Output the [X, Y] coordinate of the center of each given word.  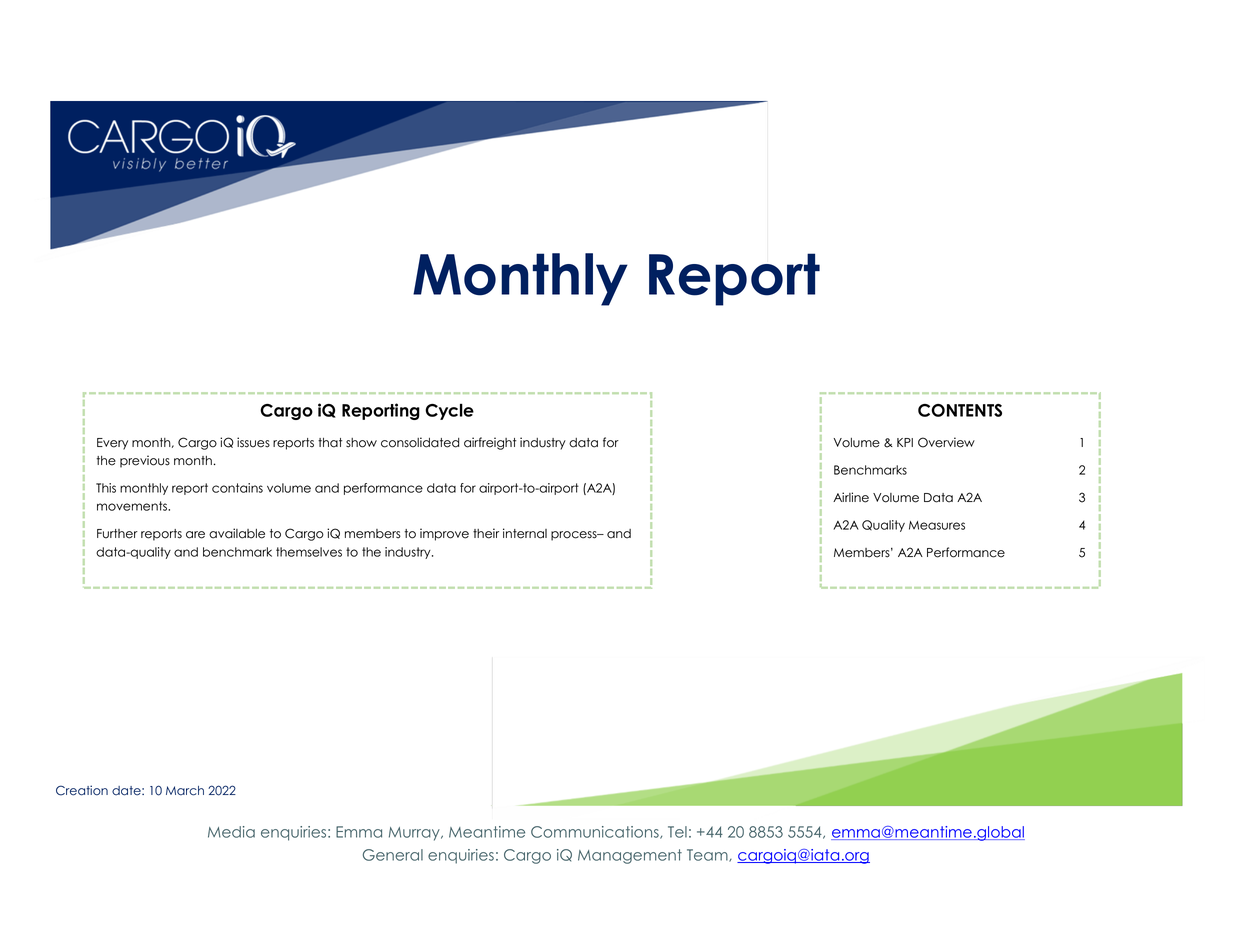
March [185, 791]
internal [525, 533]
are [195, 535]
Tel [677, 832]
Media [231, 832]
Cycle [449, 412]
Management [630, 856]
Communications [596, 832]
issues [253, 442]
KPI [905, 442]
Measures [937, 525]
